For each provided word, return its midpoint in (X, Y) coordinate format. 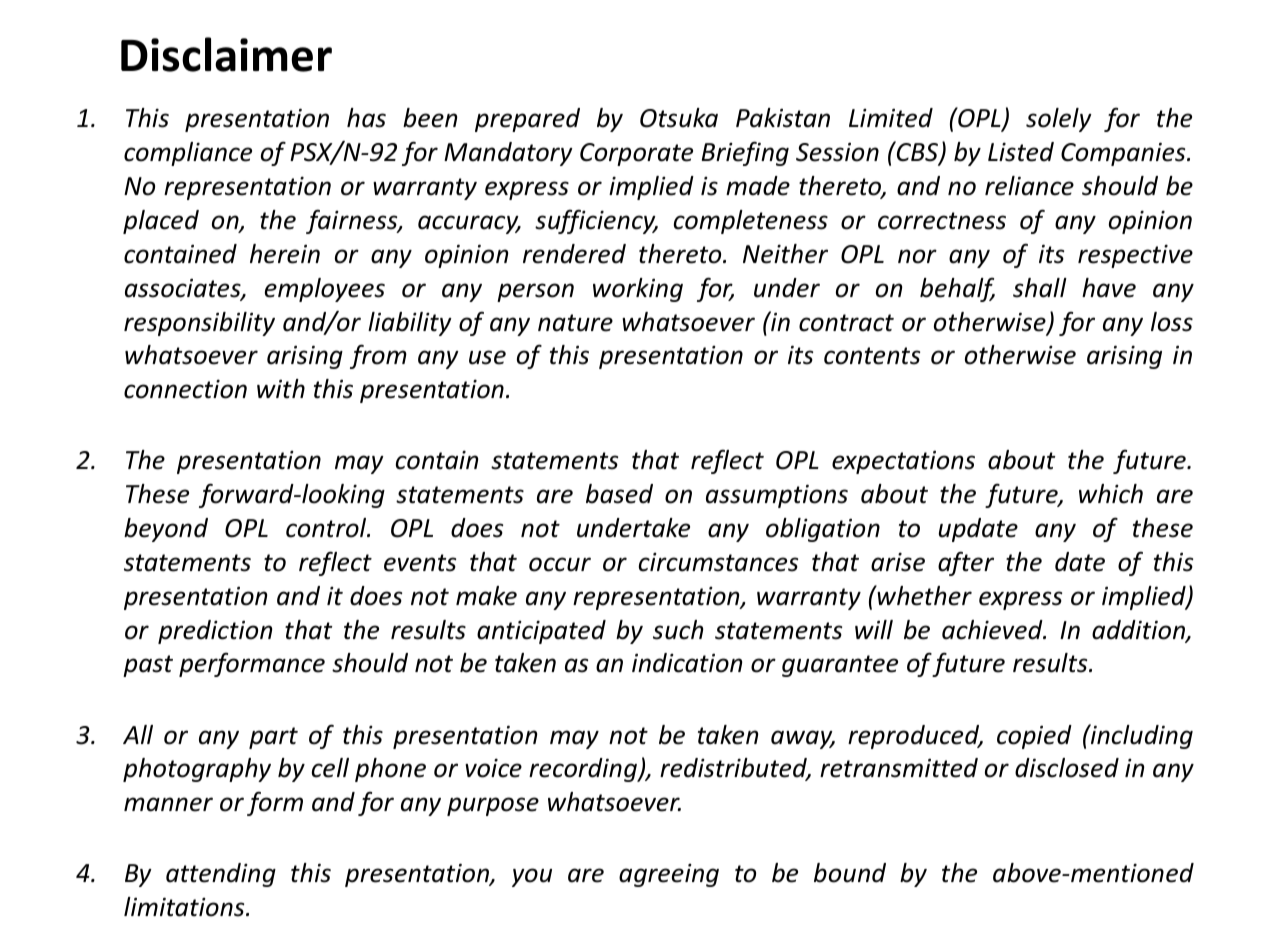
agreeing (669, 875)
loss (1172, 322)
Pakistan (783, 118)
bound (850, 873)
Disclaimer (226, 54)
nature (575, 323)
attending (221, 875)
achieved (993, 630)
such (678, 630)
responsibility (199, 324)
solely (1059, 120)
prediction (215, 632)
